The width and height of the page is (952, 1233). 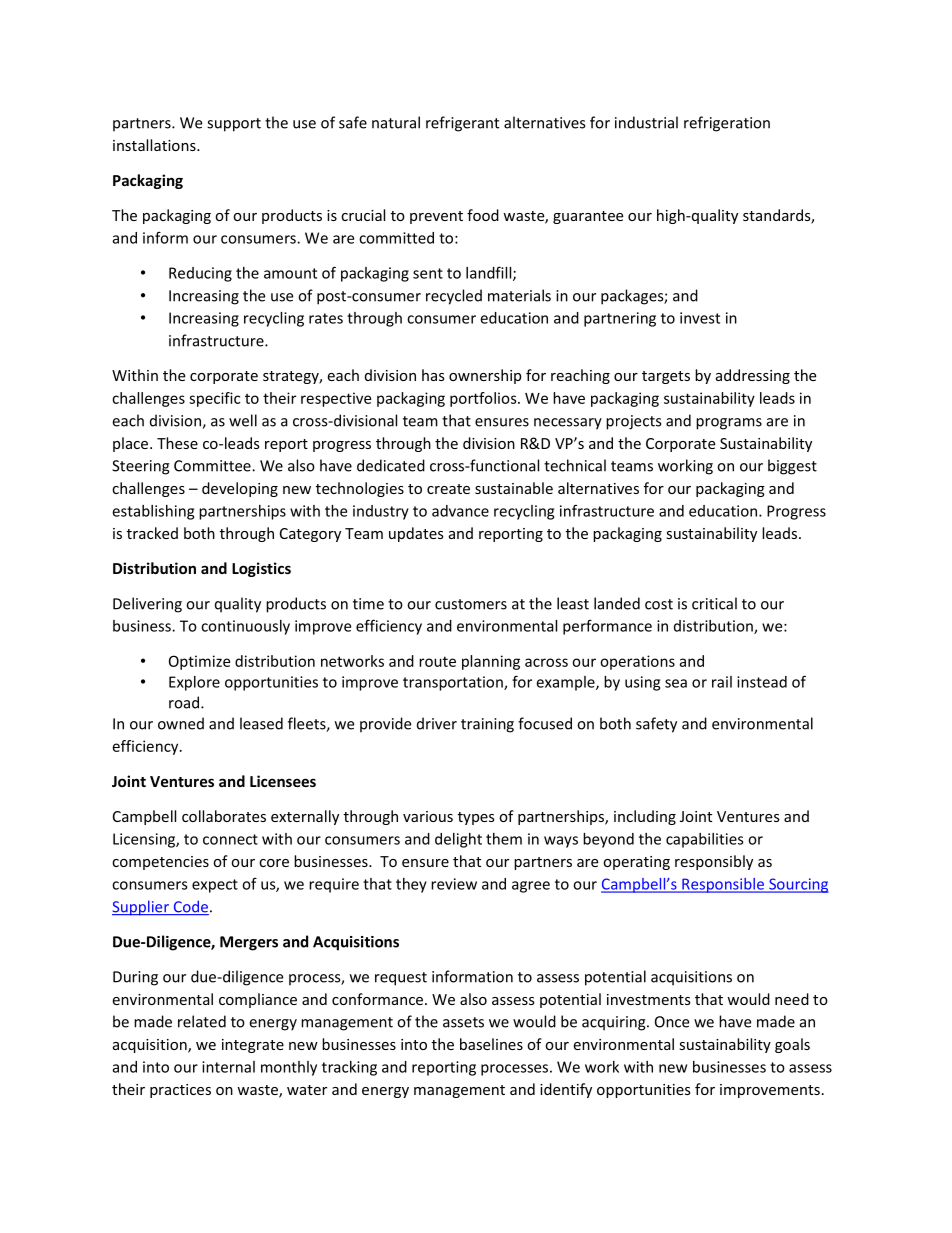 I want to click on capabilities, so click(x=705, y=840).
